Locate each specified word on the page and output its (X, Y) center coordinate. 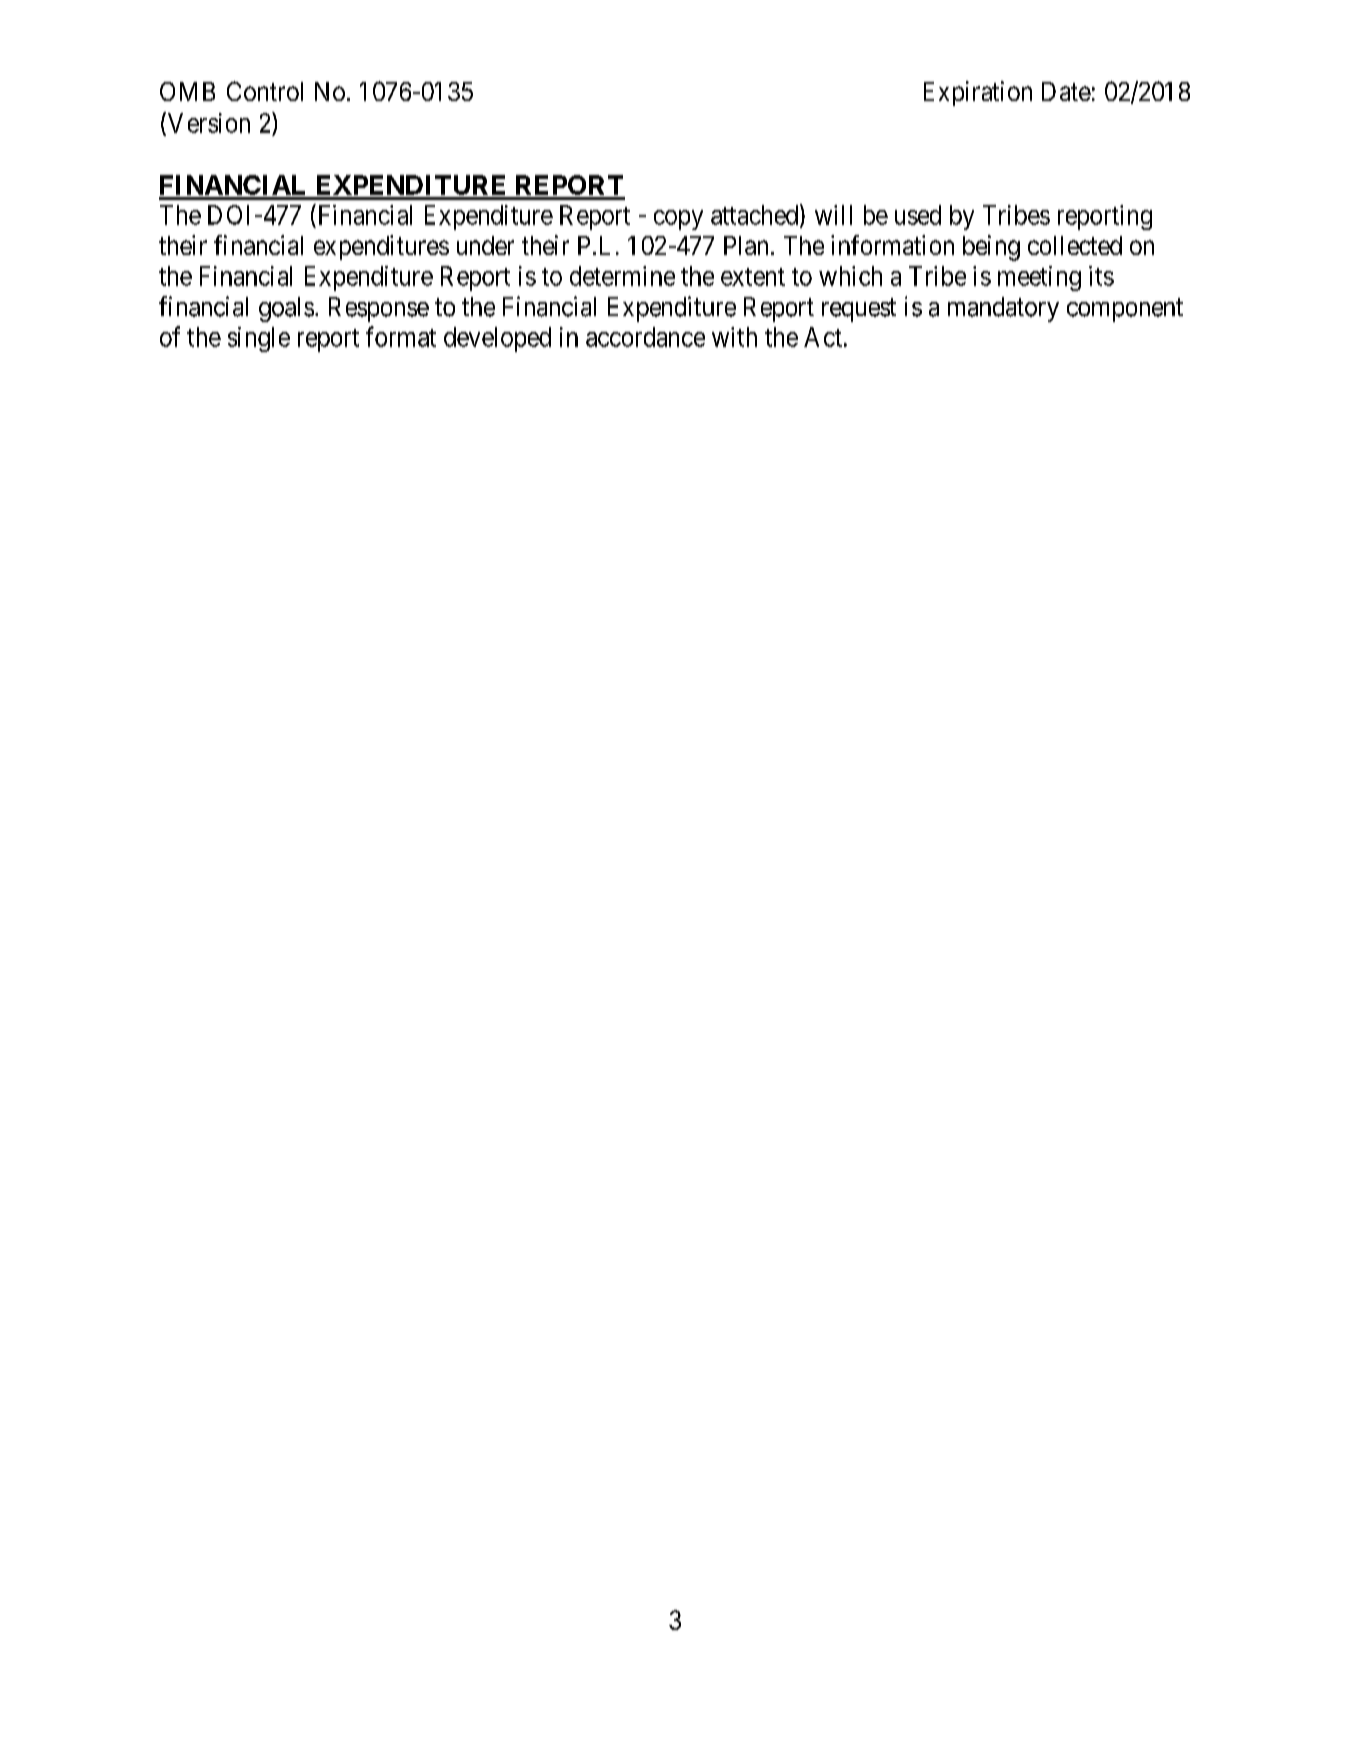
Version (209, 123)
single (259, 339)
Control (265, 91)
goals (286, 309)
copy (678, 220)
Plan (746, 245)
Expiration (978, 93)
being (991, 248)
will (833, 215)
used (918, 215)
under (485, 245)
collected (1075, 245)
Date (1066, 91)
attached (756, 215)
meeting (1039, 278)
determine (622, 276)
